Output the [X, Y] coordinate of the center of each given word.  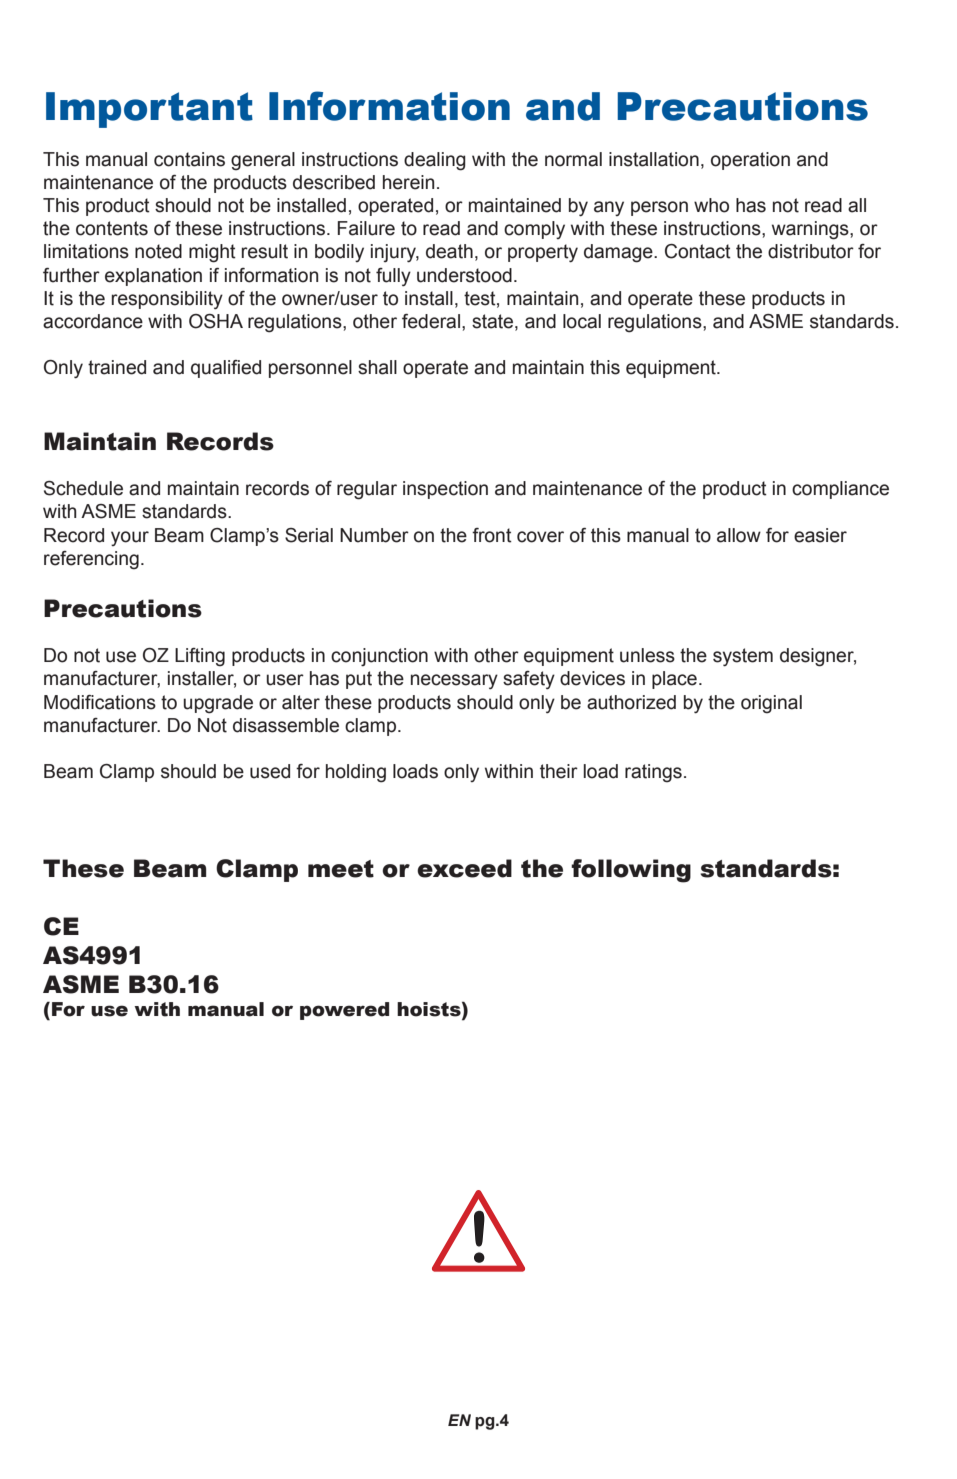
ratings [653, 773]
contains [189, 159]
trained [117, 367]
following [631, 871]
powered [344, 1011]
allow [739, 535]
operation [750, 161]
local [582, 321]
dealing [435, 161]
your [130, 538]
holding [356, 773]
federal [431, 321]
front [492, 535]
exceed [464, 868]
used [270, 771]
